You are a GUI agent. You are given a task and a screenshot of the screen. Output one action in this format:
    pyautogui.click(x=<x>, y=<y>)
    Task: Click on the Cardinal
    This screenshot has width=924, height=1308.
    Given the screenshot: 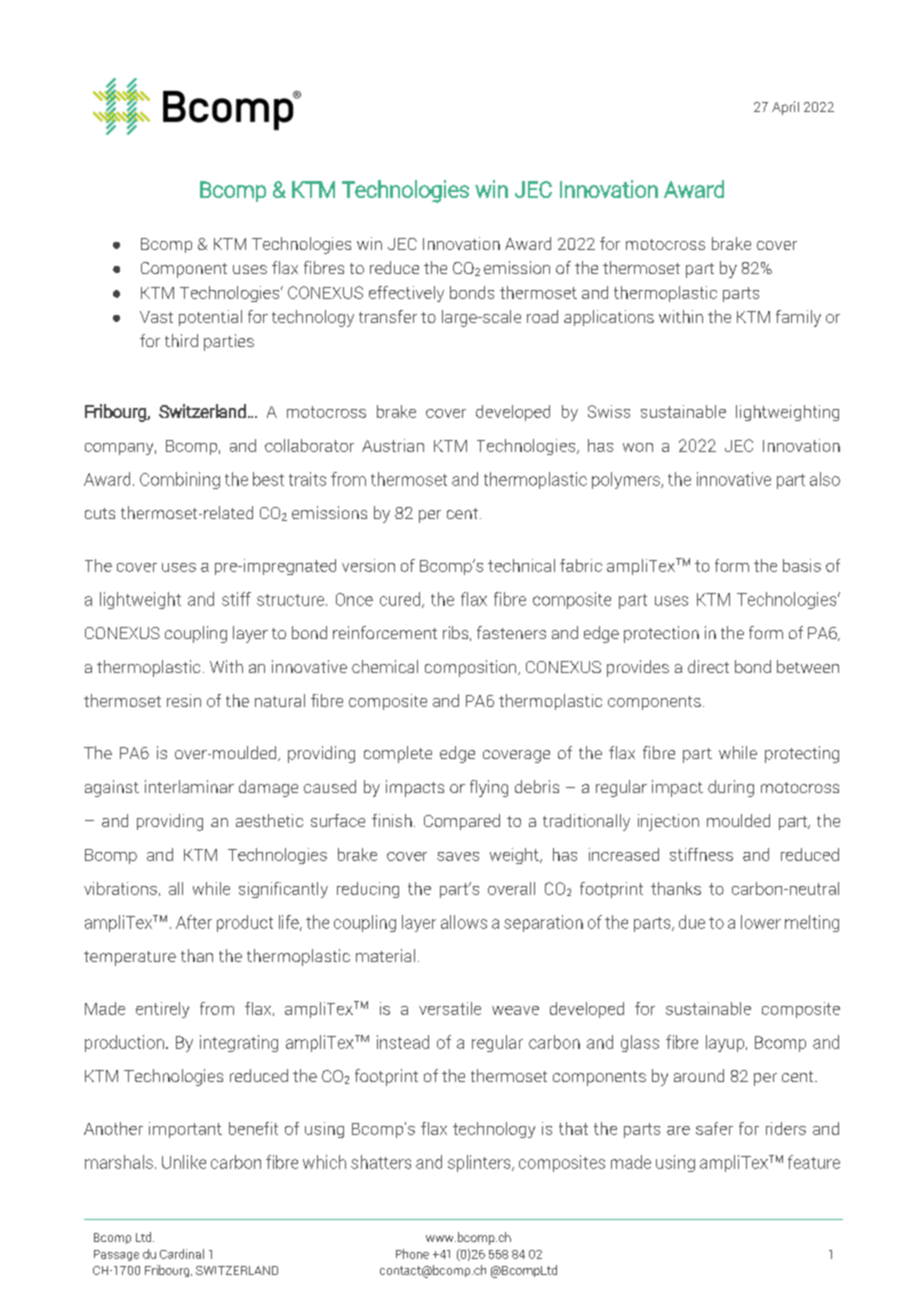 What is the action you would take?
    pyautogui.click(x=182, y=1254)
